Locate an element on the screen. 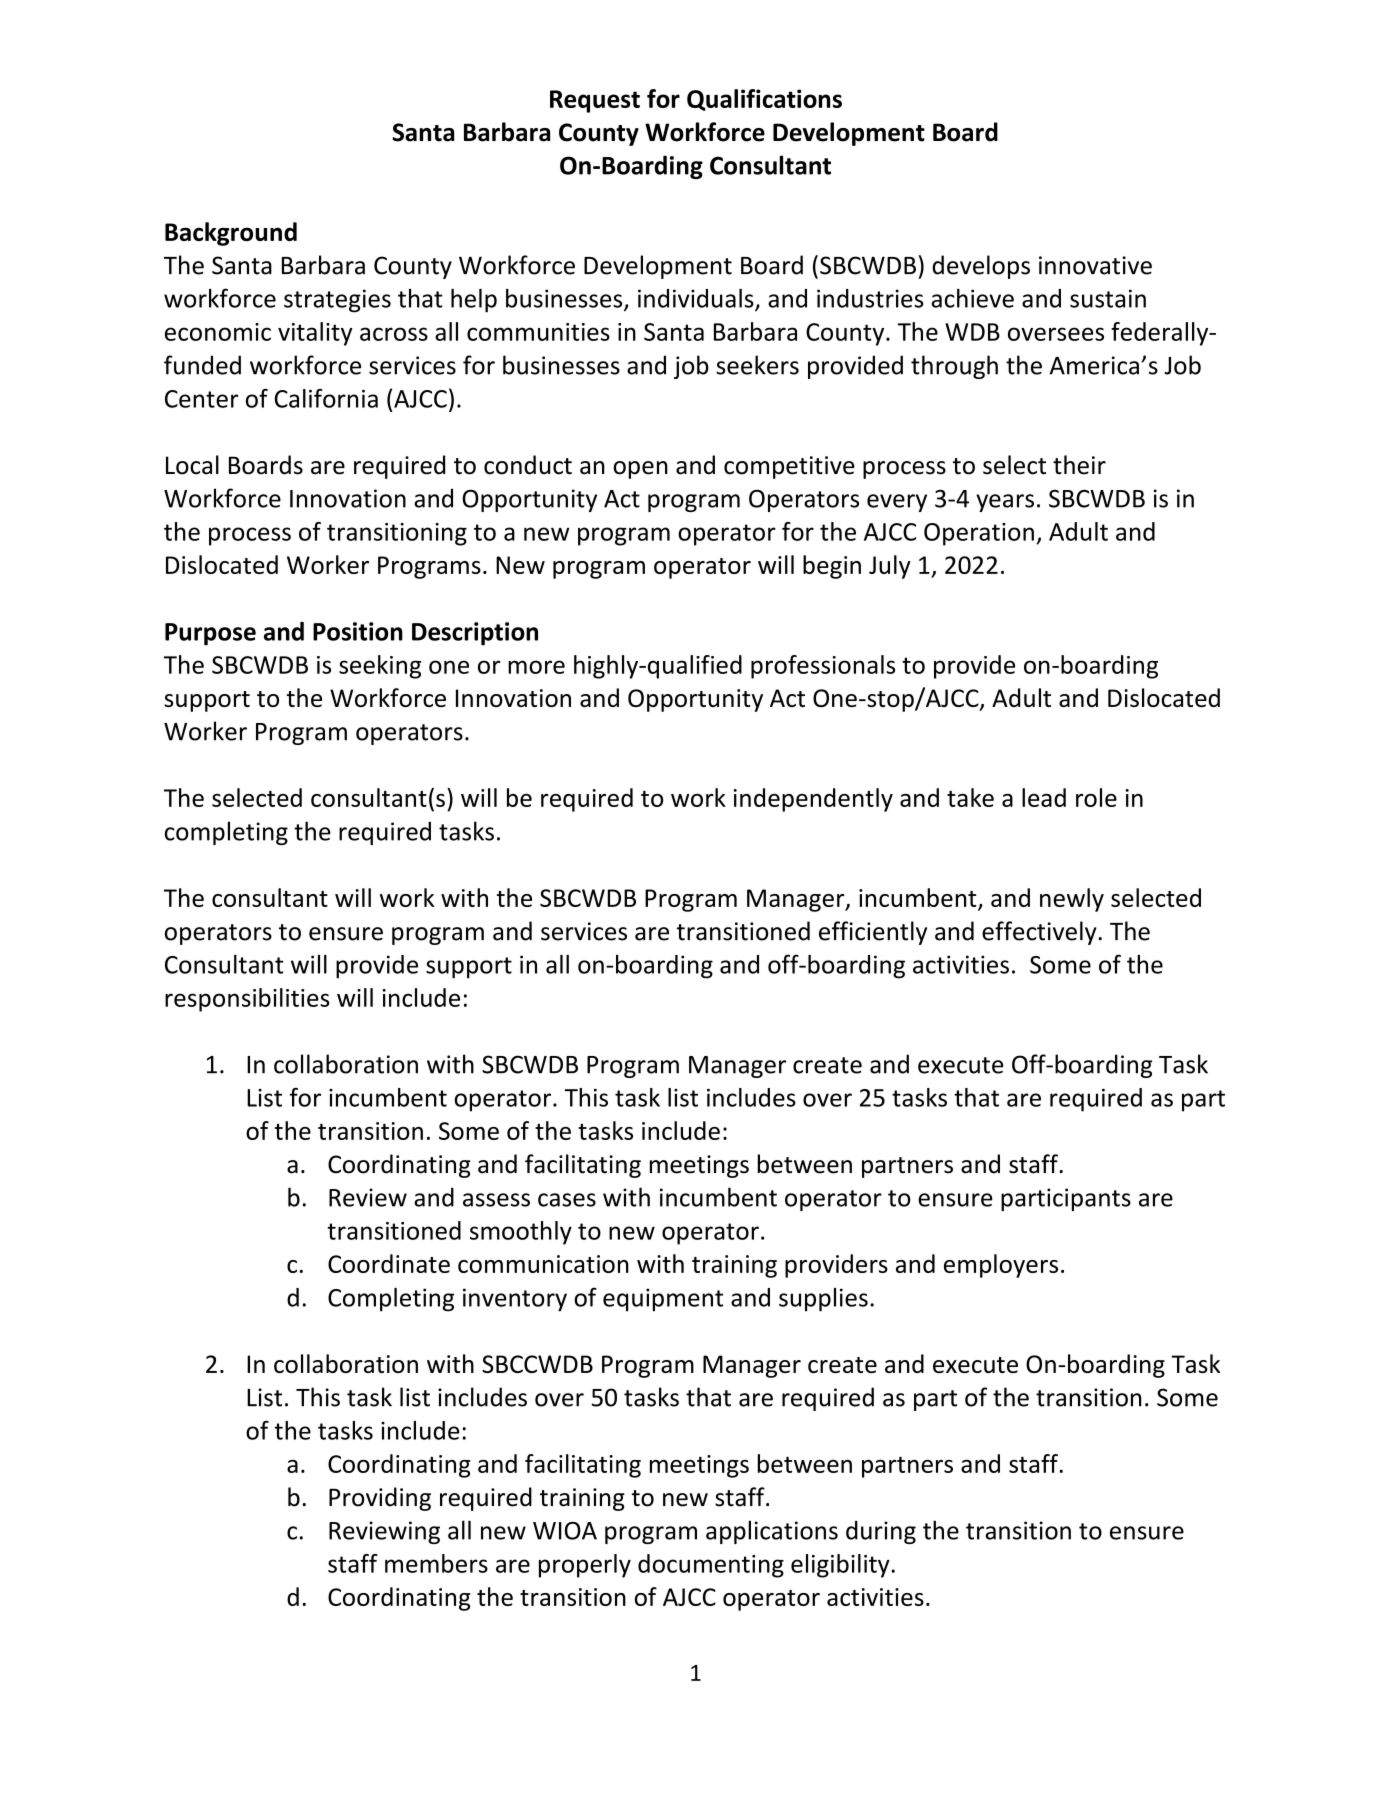 Image resolution: width=1391 pixels, height=1800 pixels. Operation is located at coordinates (979, 534).
